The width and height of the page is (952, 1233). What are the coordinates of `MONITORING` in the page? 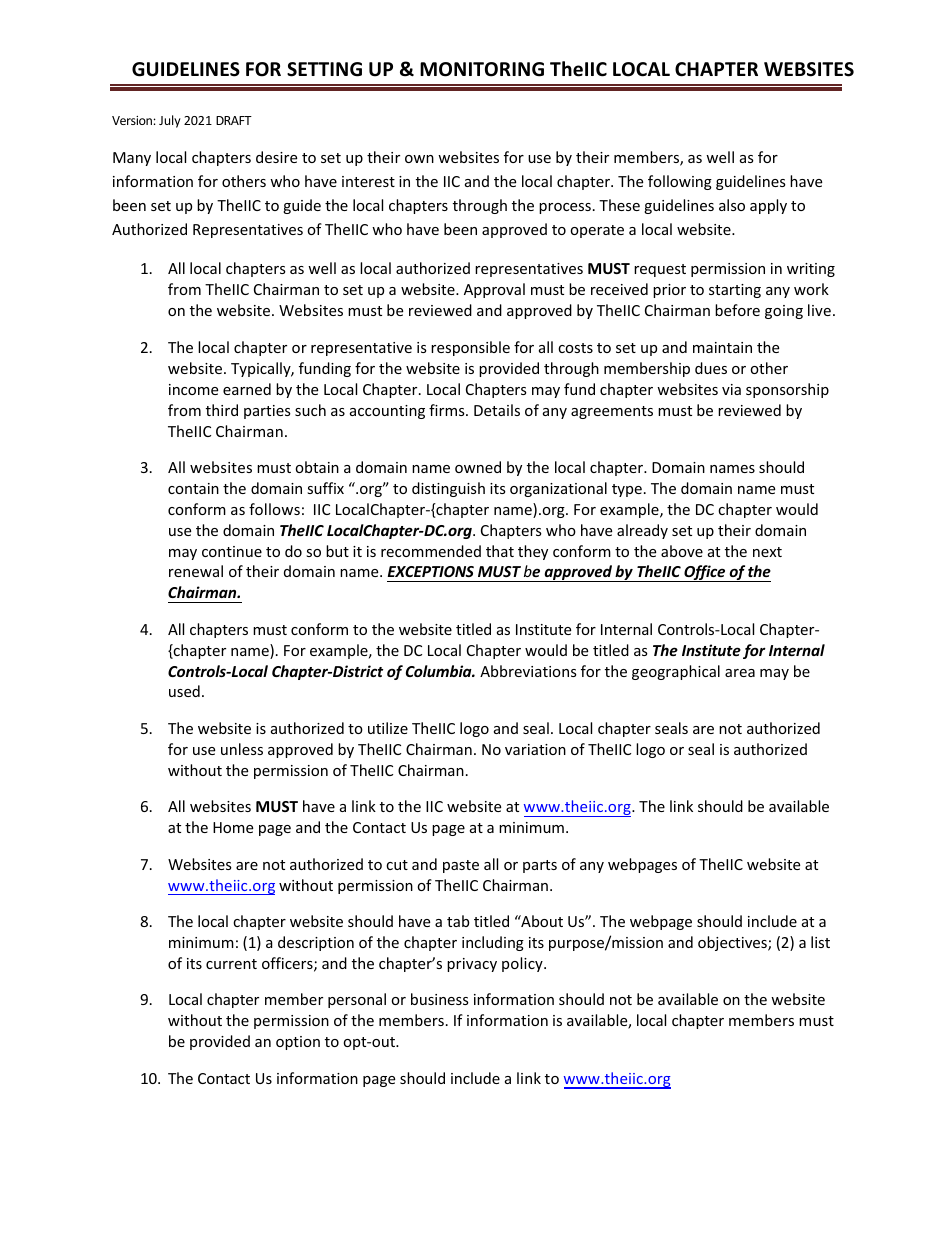 It's located at (482, 69).
